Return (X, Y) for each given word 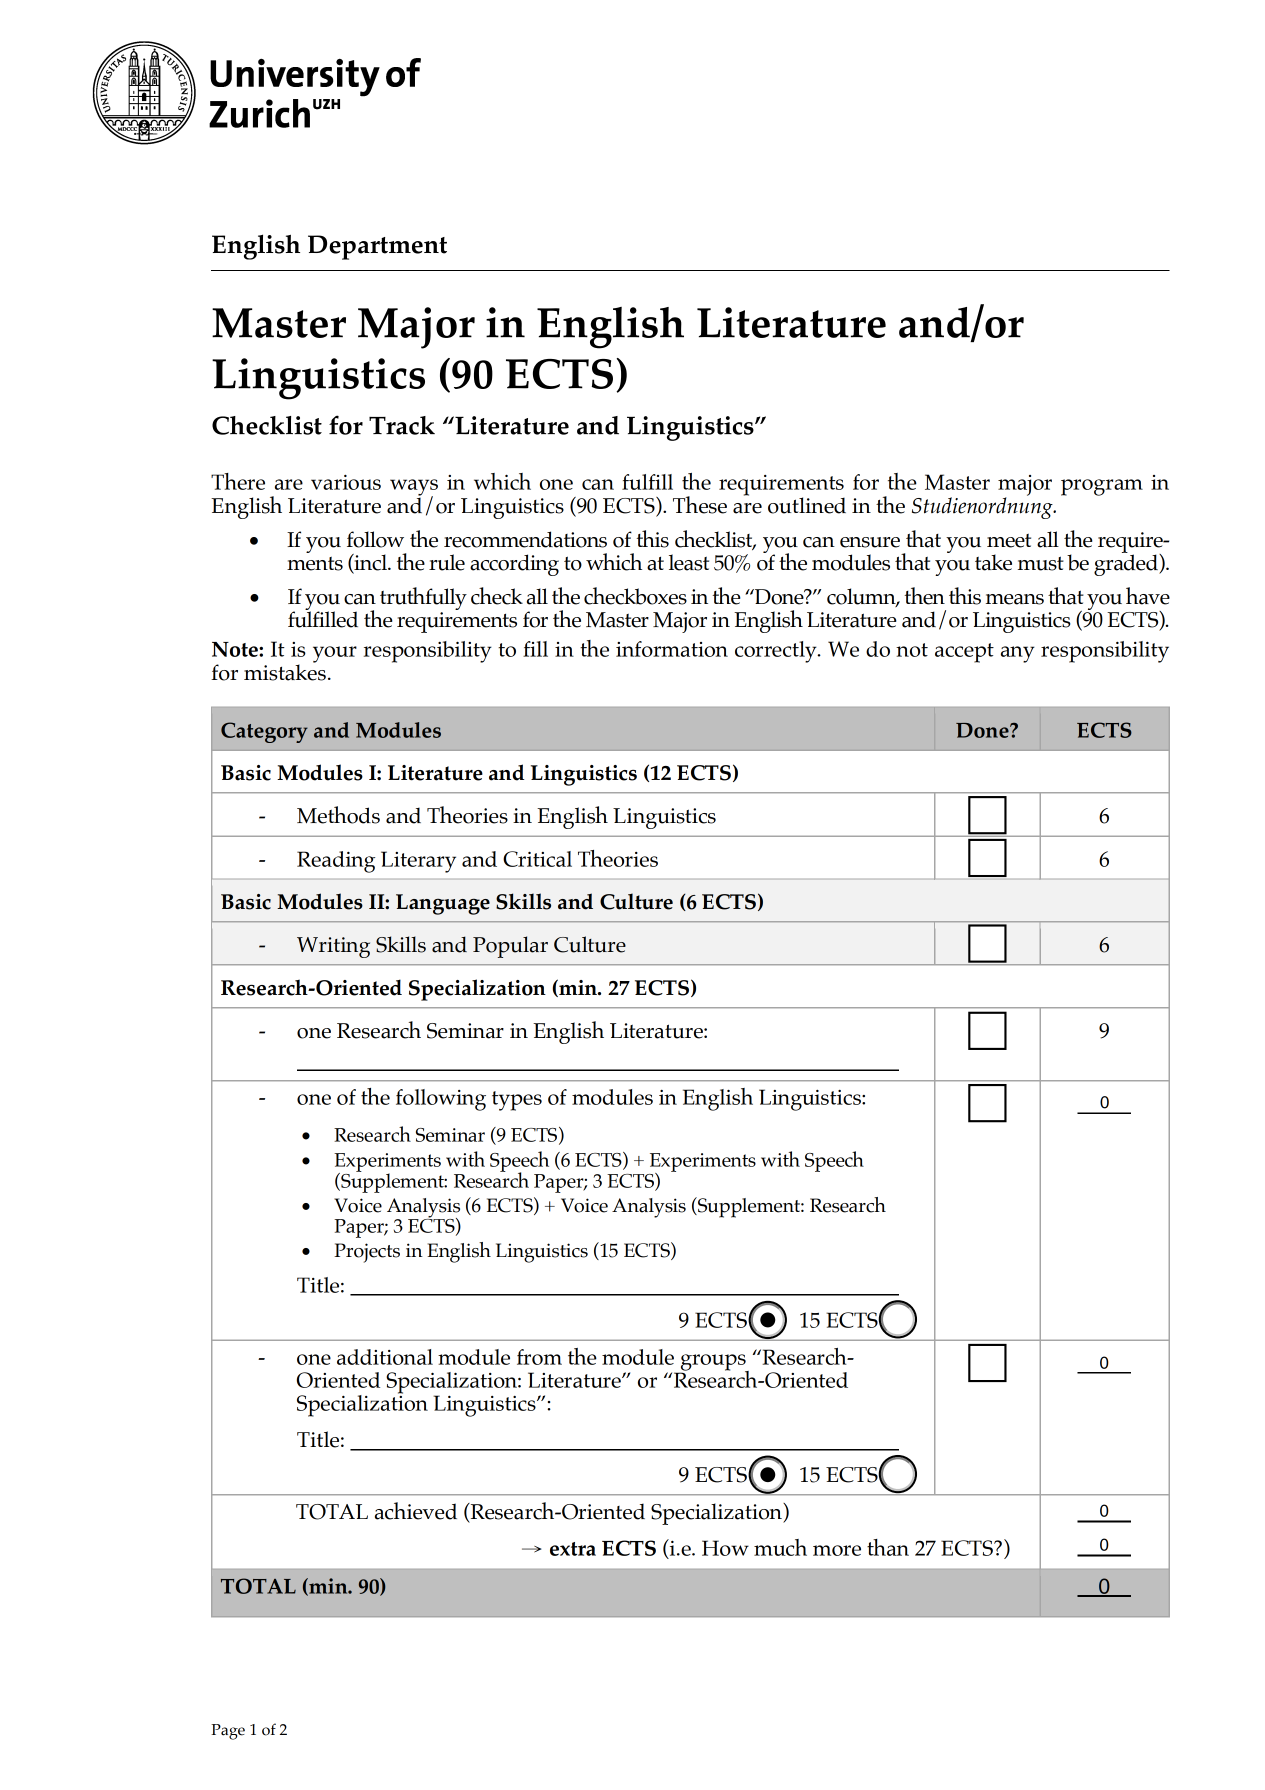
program (1102, 487)
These (700, 505)
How (725, 1548)
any (1018, 654)
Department (377, 247)
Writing (333, 947)
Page (228, 1732)
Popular (510, 947)
